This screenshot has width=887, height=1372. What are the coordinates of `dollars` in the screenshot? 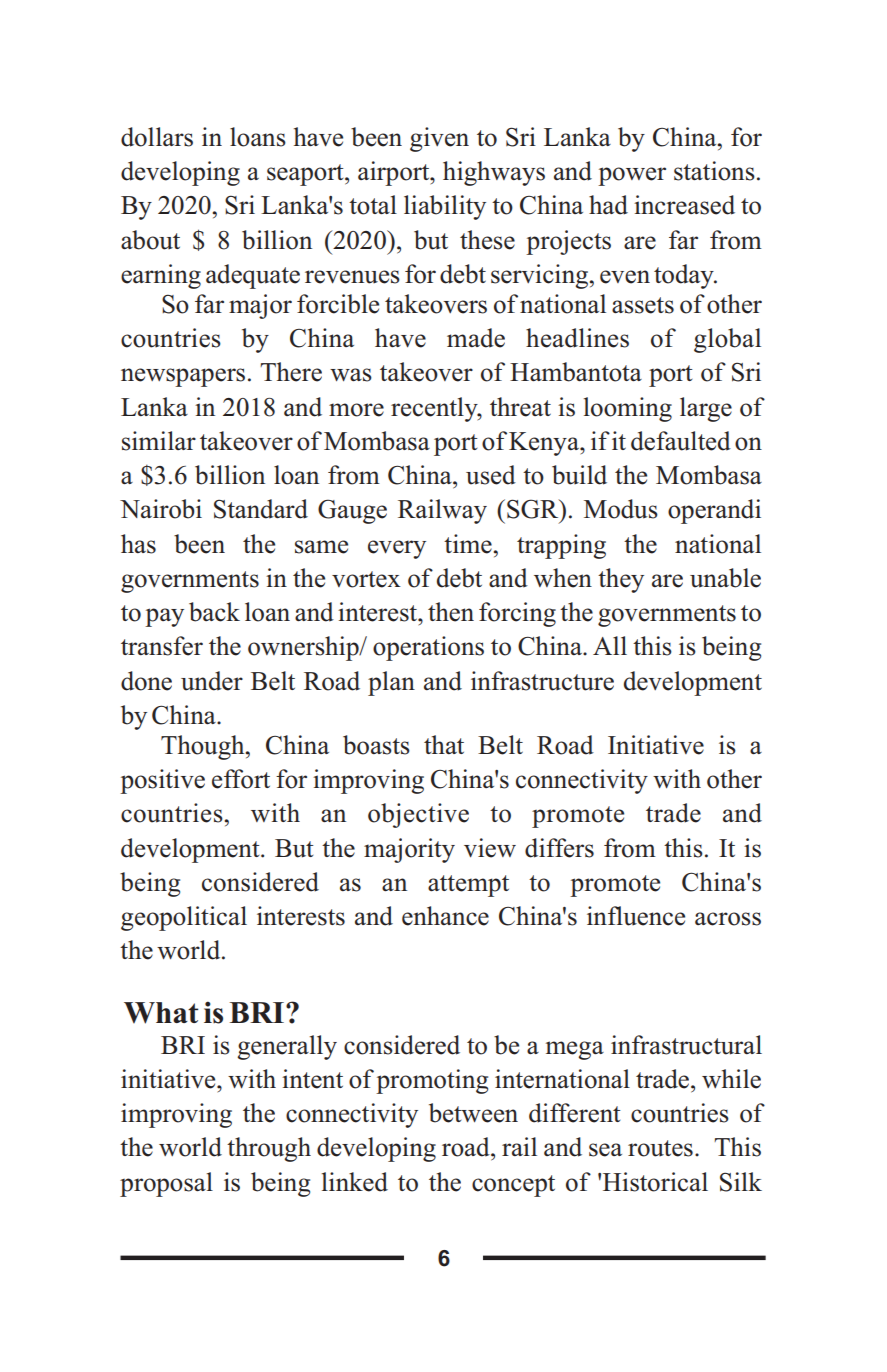 It's located at (157, 137).
